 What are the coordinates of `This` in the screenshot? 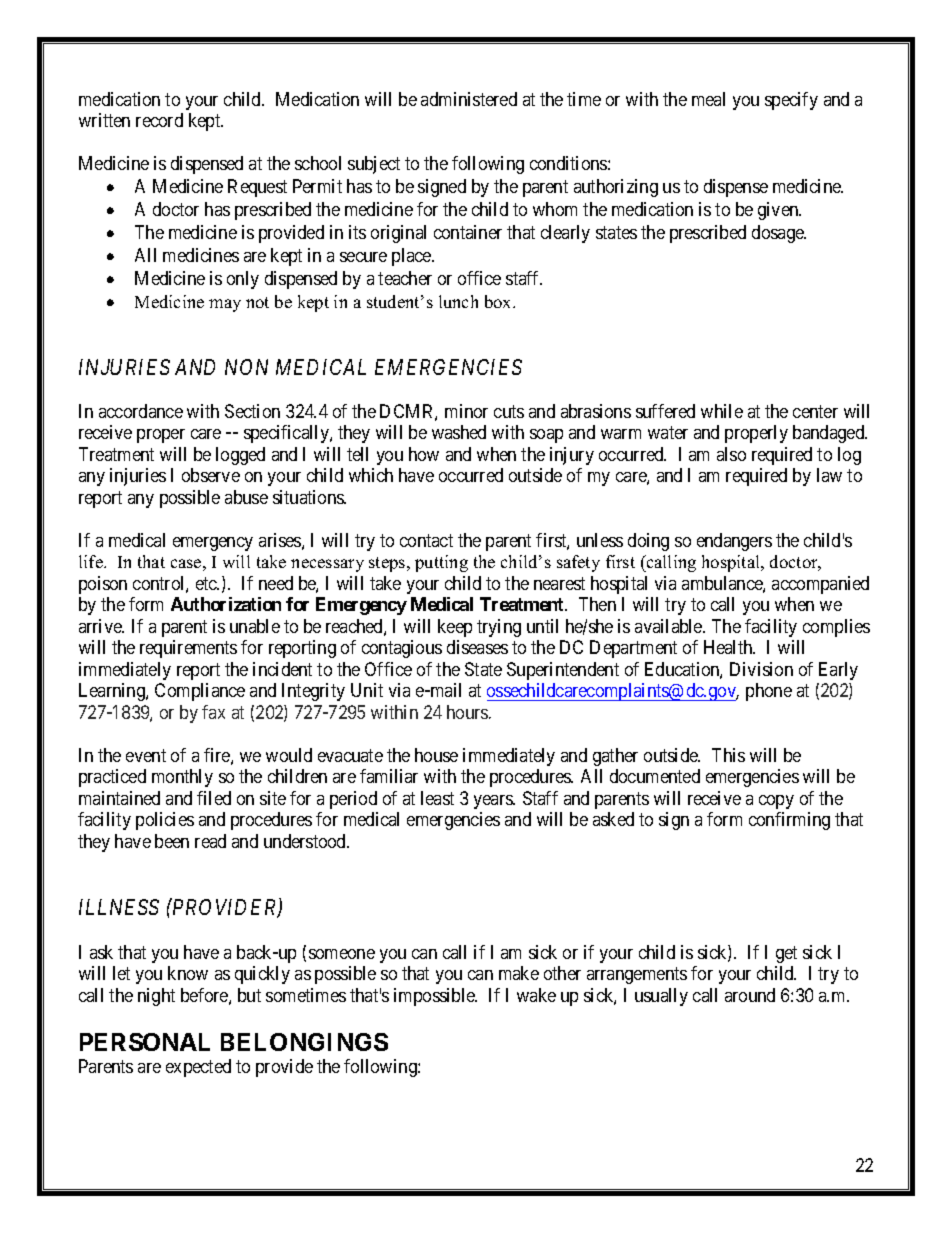 It's located at (728, 755).
